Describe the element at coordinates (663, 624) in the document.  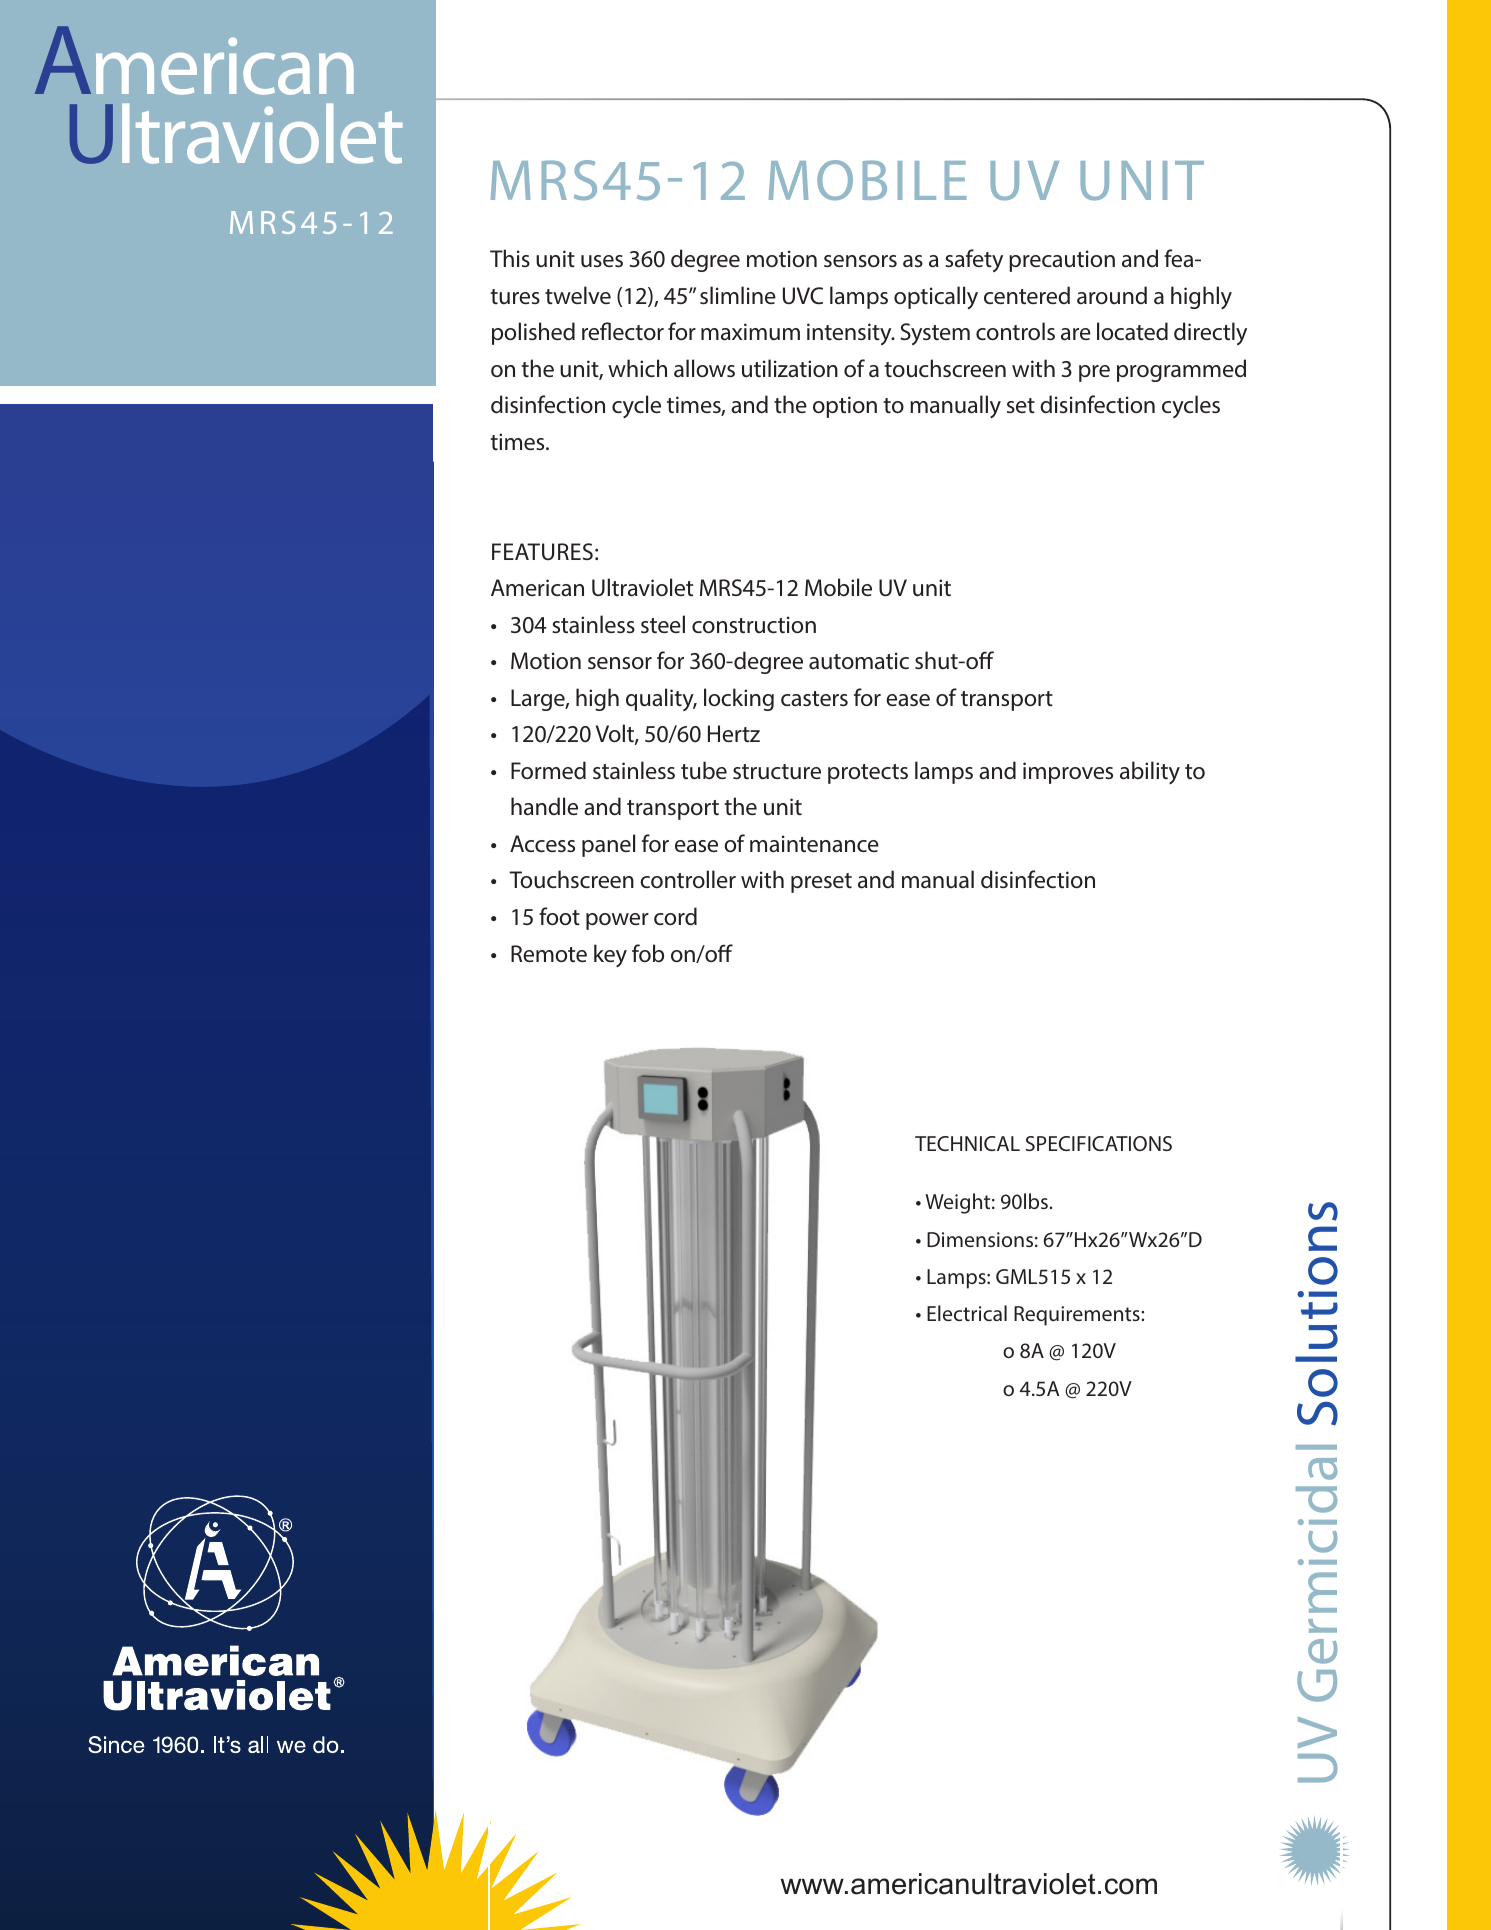
I see `steel` at that location.
